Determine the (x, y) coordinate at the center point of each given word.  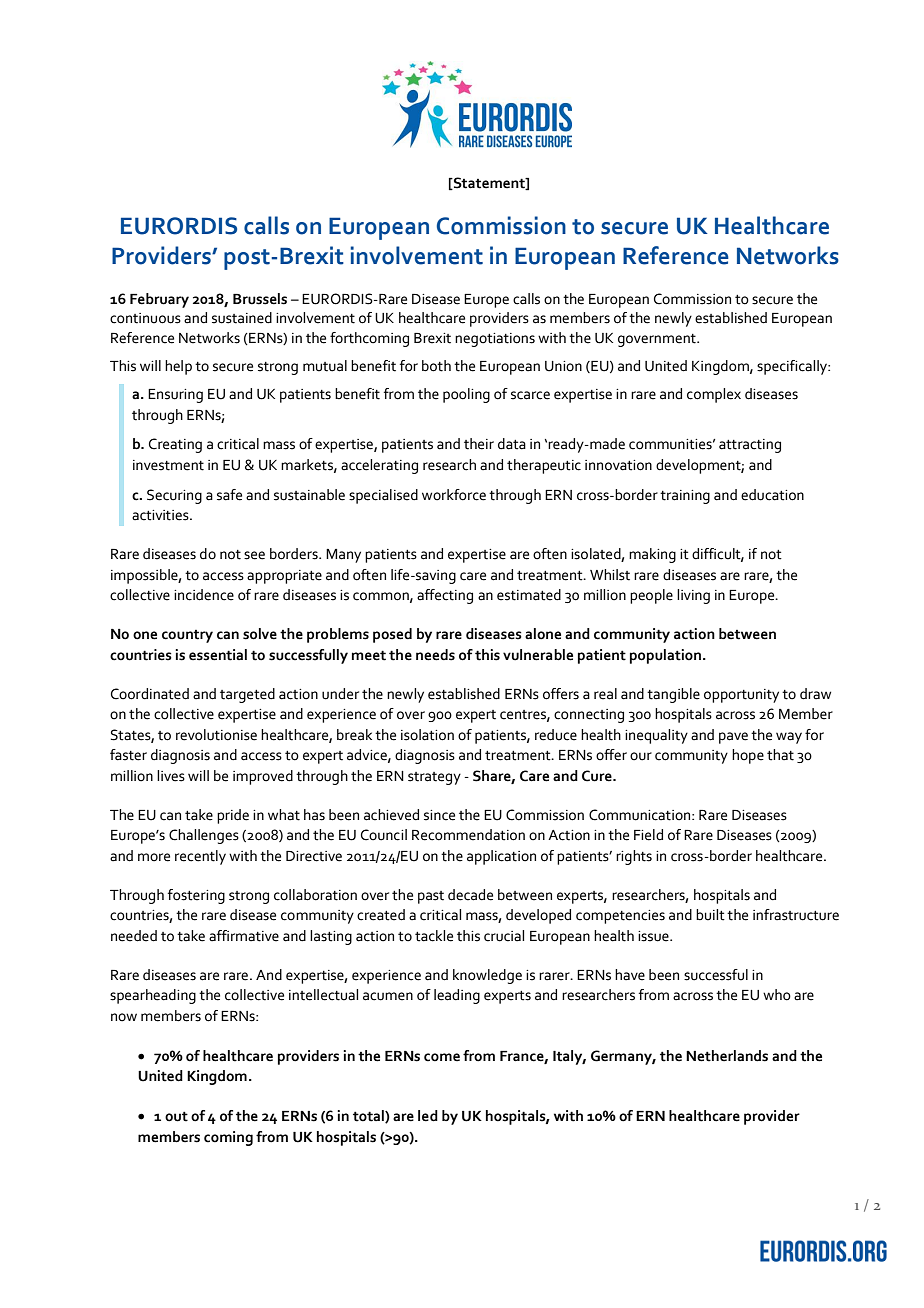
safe (229, 495)
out (176, 1116)
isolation (427, 735)
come (442, 1057)
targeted (247, 695)
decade (470, 895)
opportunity (741, 696)
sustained (242, 318)
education (772, 495)
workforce (454, 495)
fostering (196, 896)
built (710, 915)
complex (714, 395)
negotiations (495, 340)
